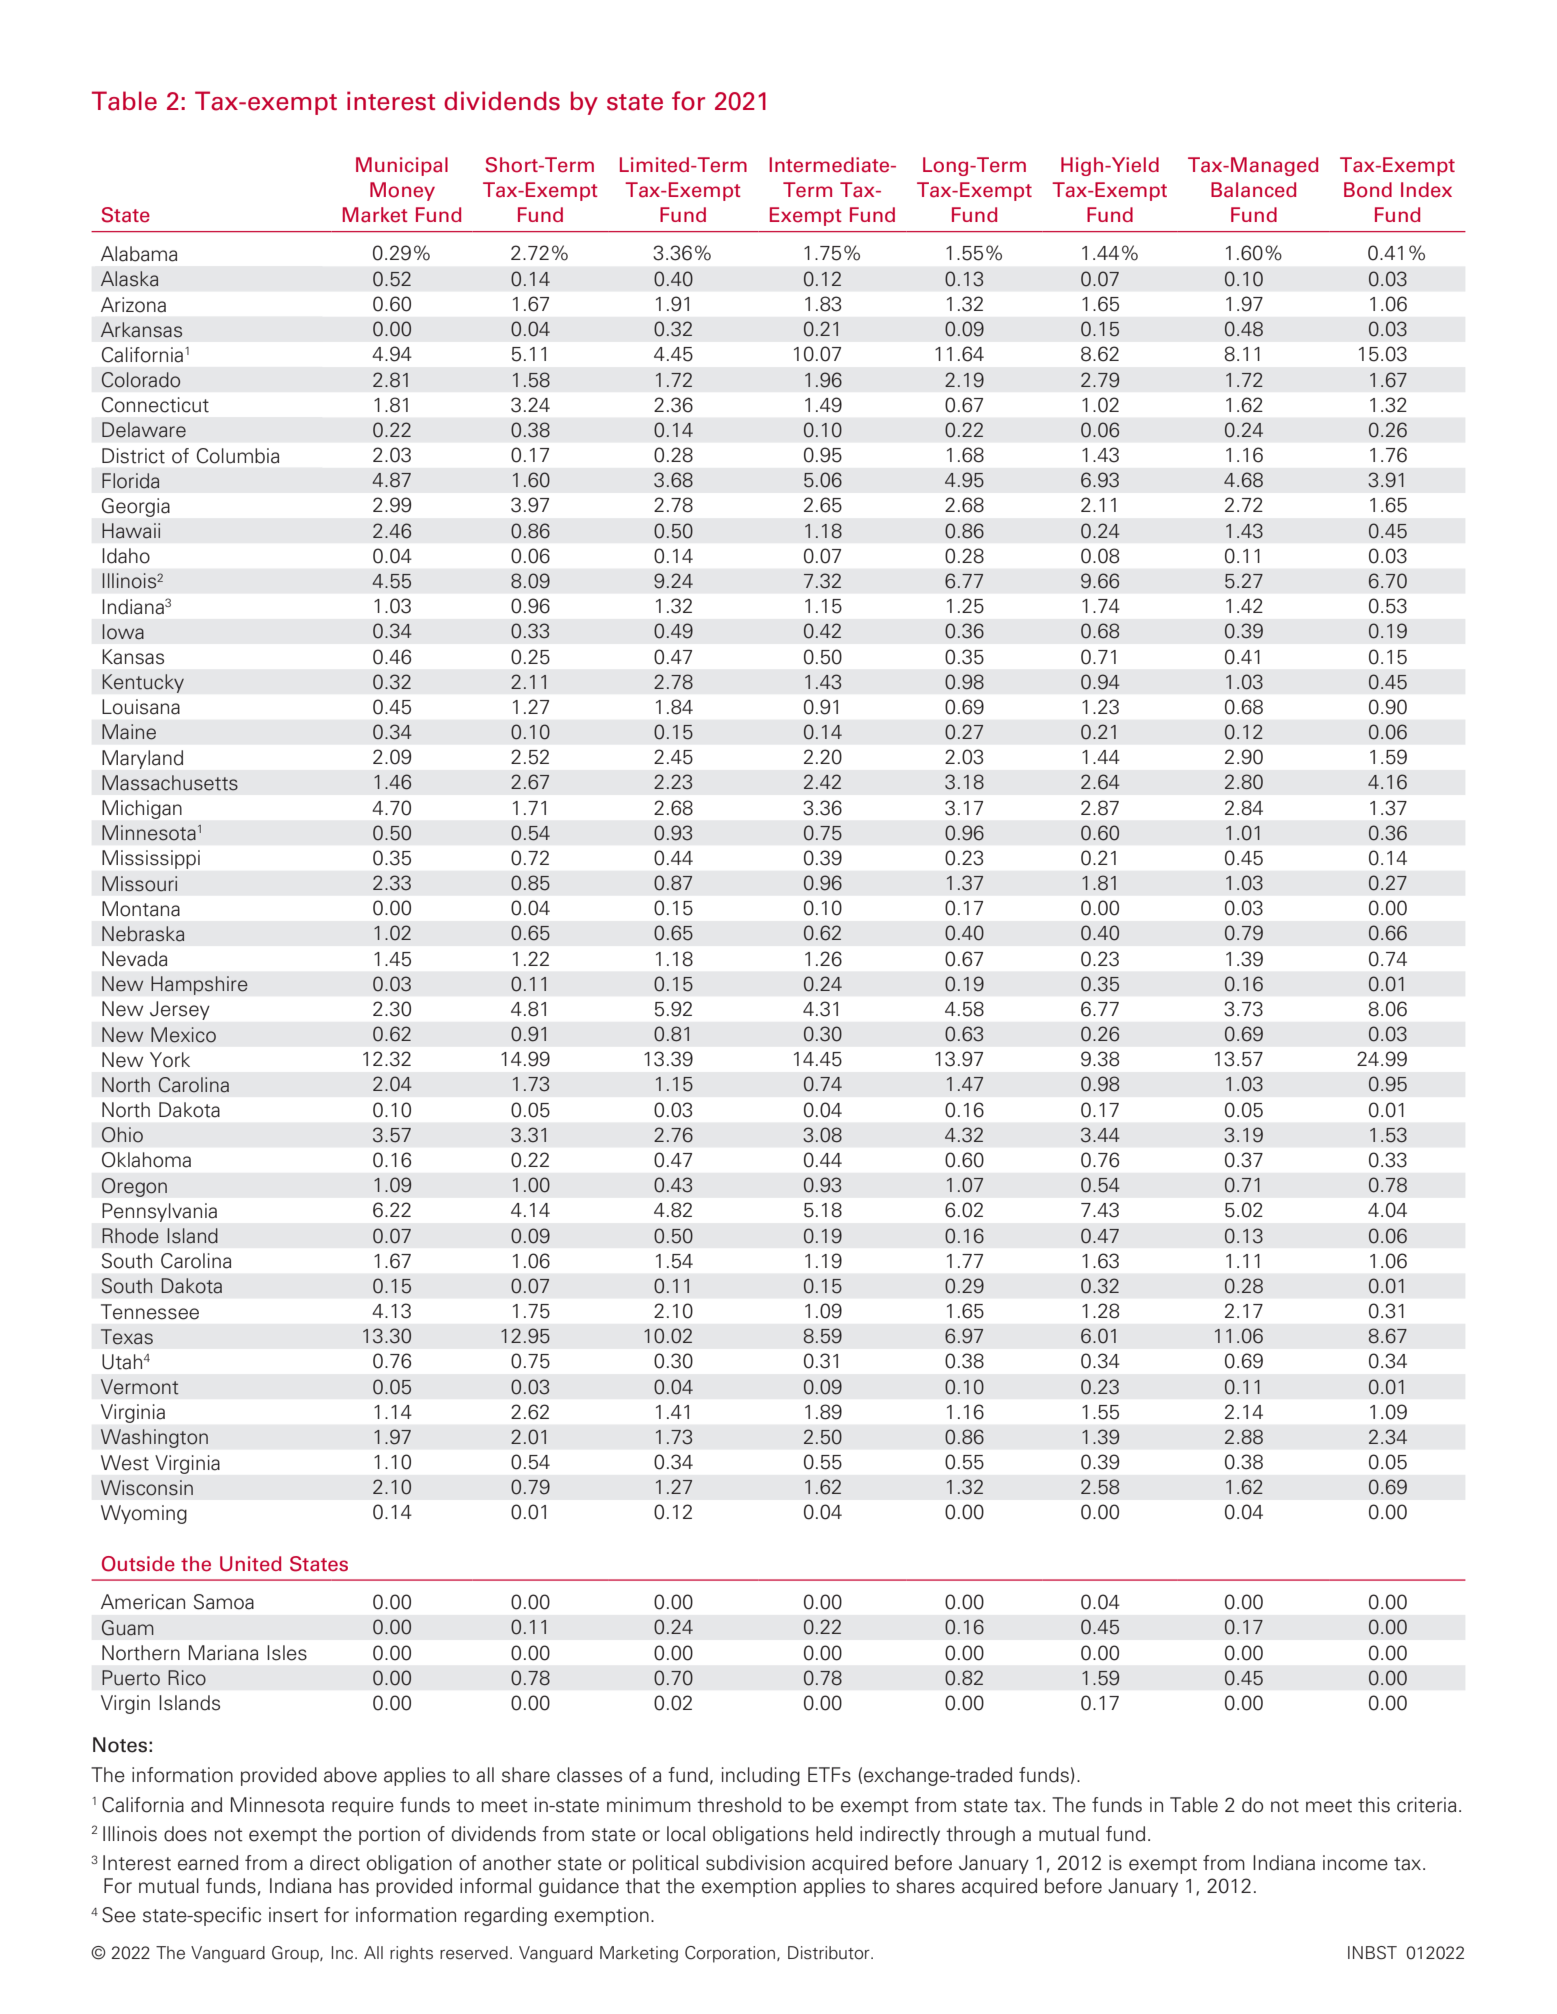 This document has height=2014, width=1557. What do you see at coordinates (170, 783) in the document?
I see `Massachusetts` at bounding box center [170, 783].
